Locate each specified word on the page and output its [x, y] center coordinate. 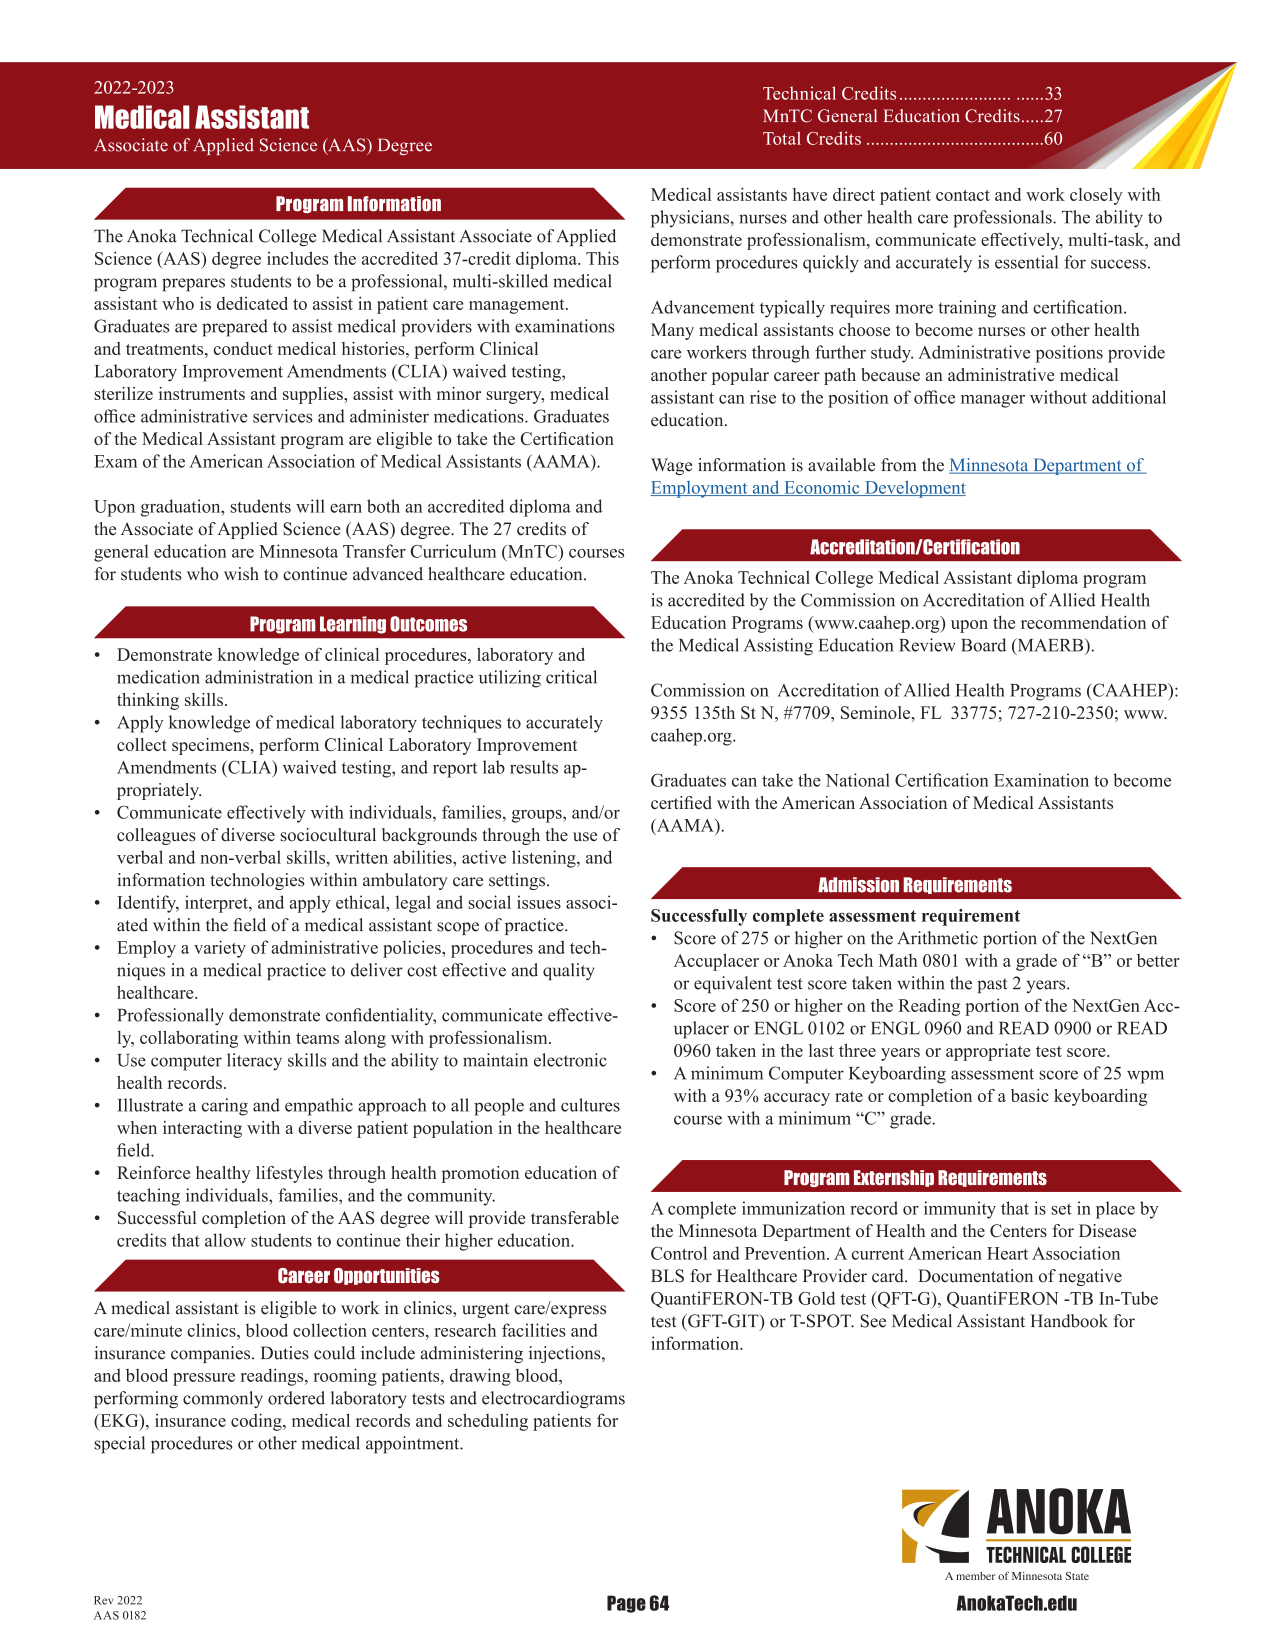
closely [1096, 196]
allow [225, 1240]
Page [626, 1604]
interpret [217, 904]
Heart [1007, 1253]
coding [257, 1422]
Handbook [1069, 1321]
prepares [193, 285]
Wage [671, 466]
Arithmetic [937, 938]
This [602, 258]
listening [545, 859]
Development [914, 489]
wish [241, 574]
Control [679, 1253]
